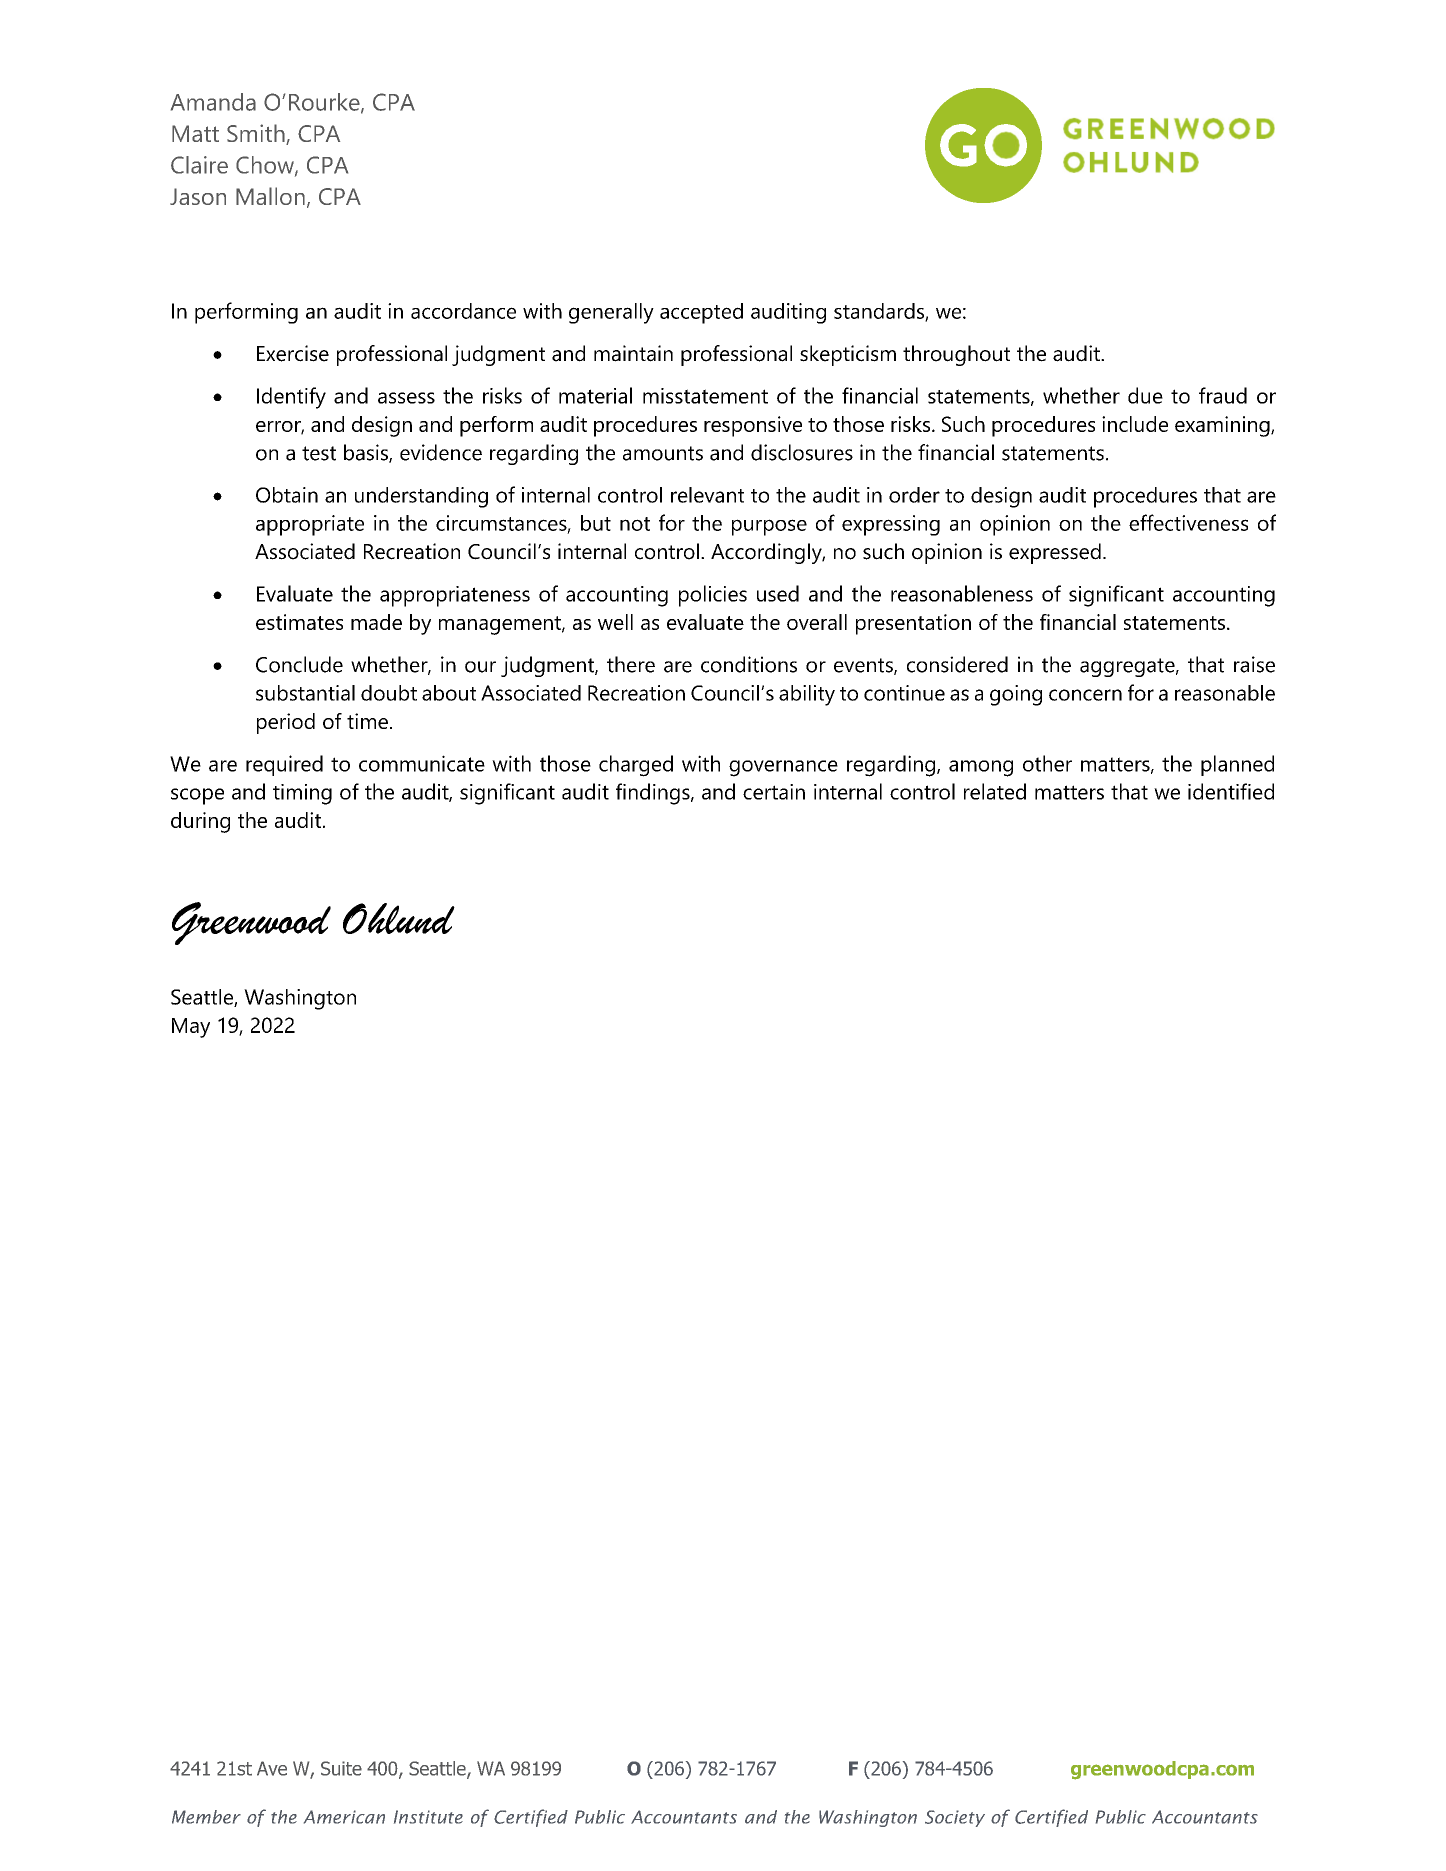 This image has width=1446, height=1871. I want to click on Smith, so click(257, 134).
